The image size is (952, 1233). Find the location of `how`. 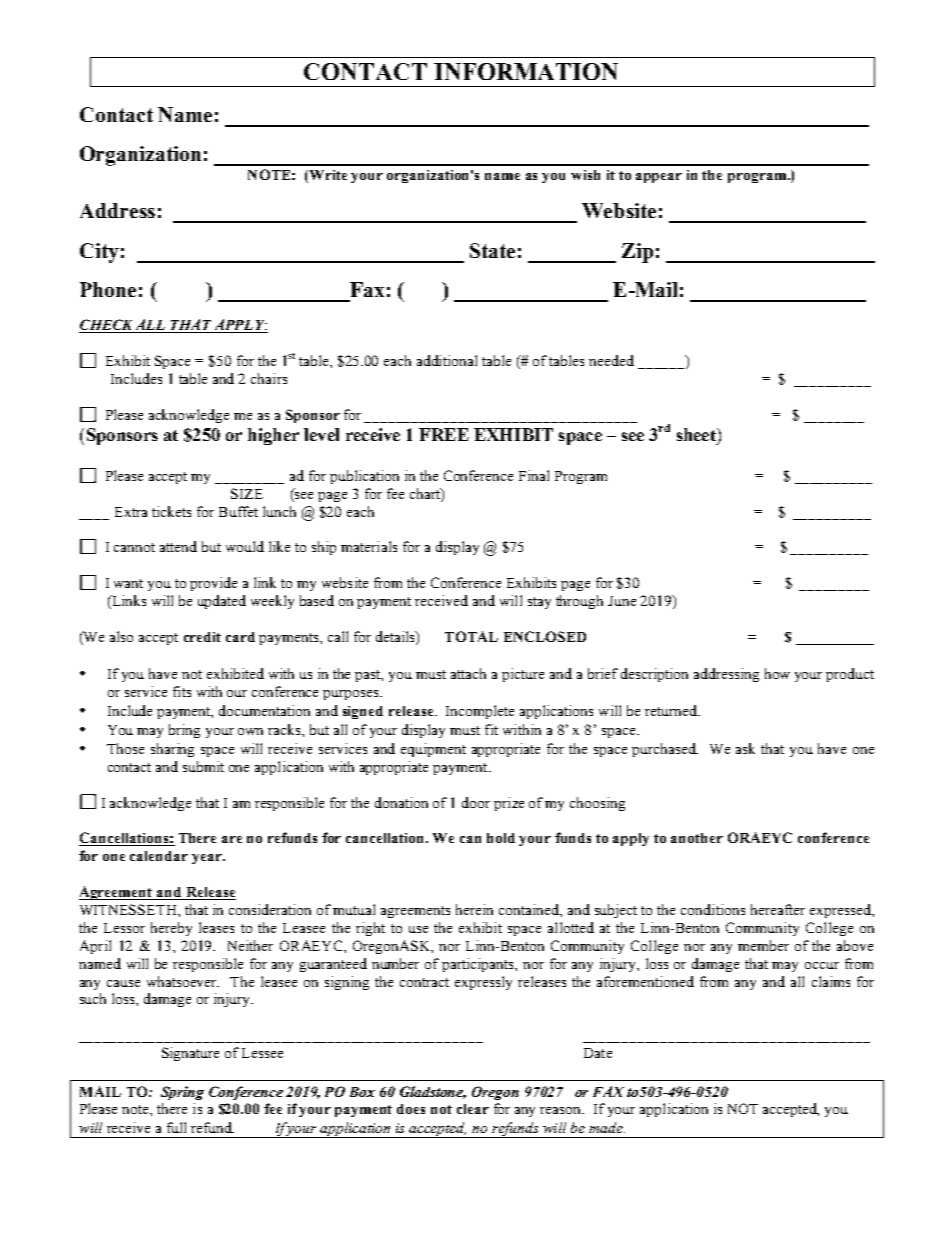

how is located at coordinates (777, 673).
